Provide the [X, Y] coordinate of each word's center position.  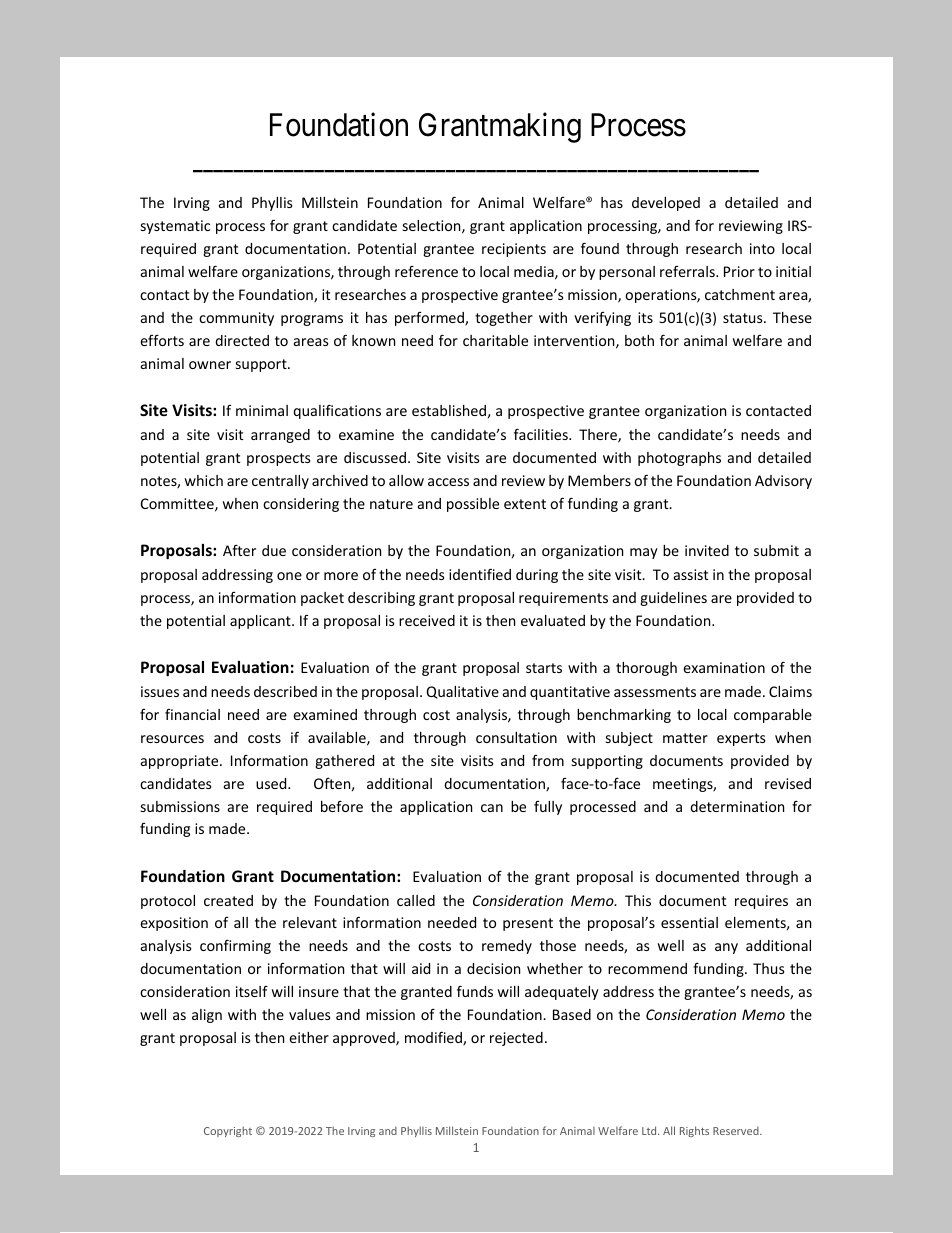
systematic [175, 227]
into [762, 248]
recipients [514, 250]
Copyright [228, 1131]
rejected [516, 1039]
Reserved [737, 1131]
